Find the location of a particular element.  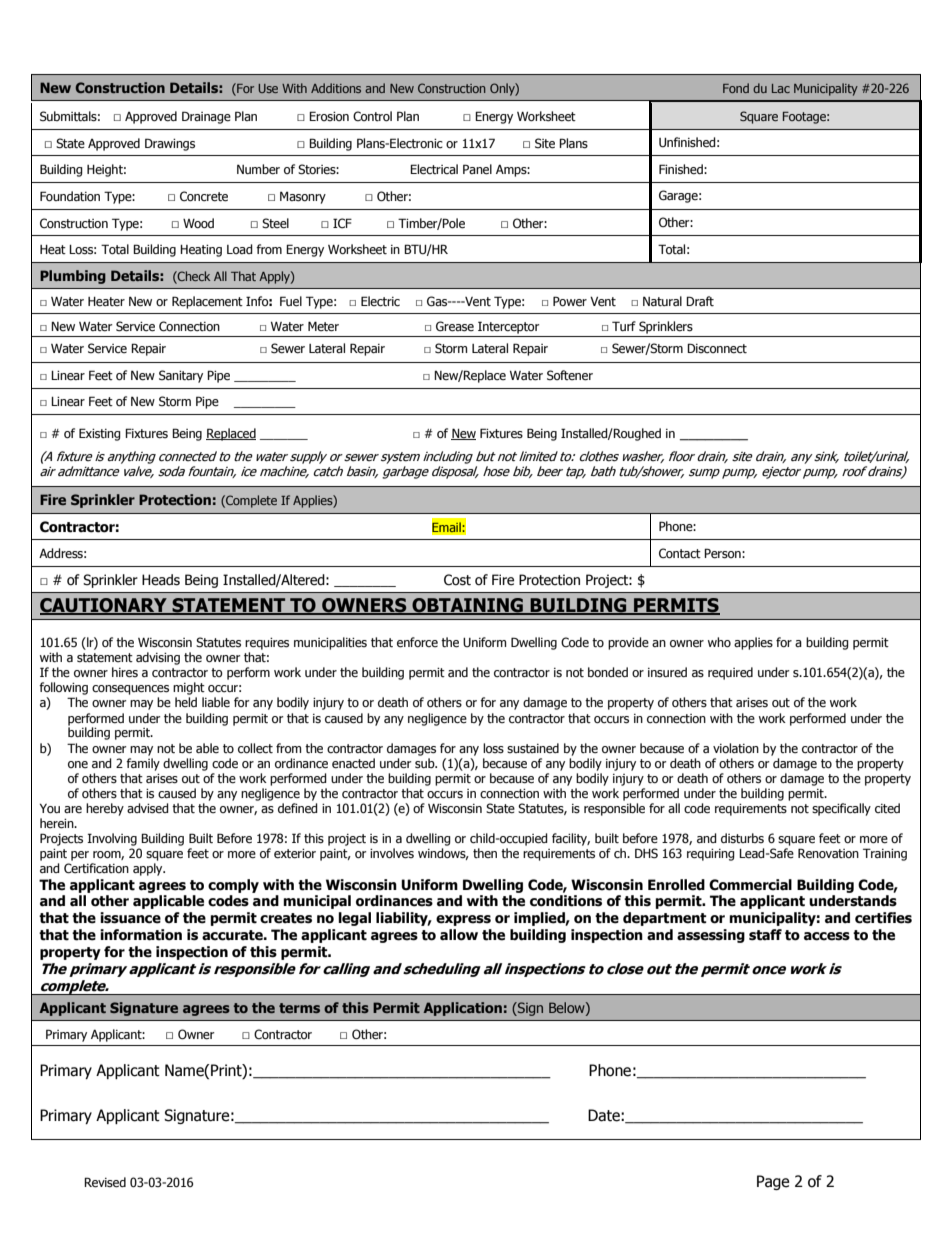

Commercial is located at coordinates (750, 885).
